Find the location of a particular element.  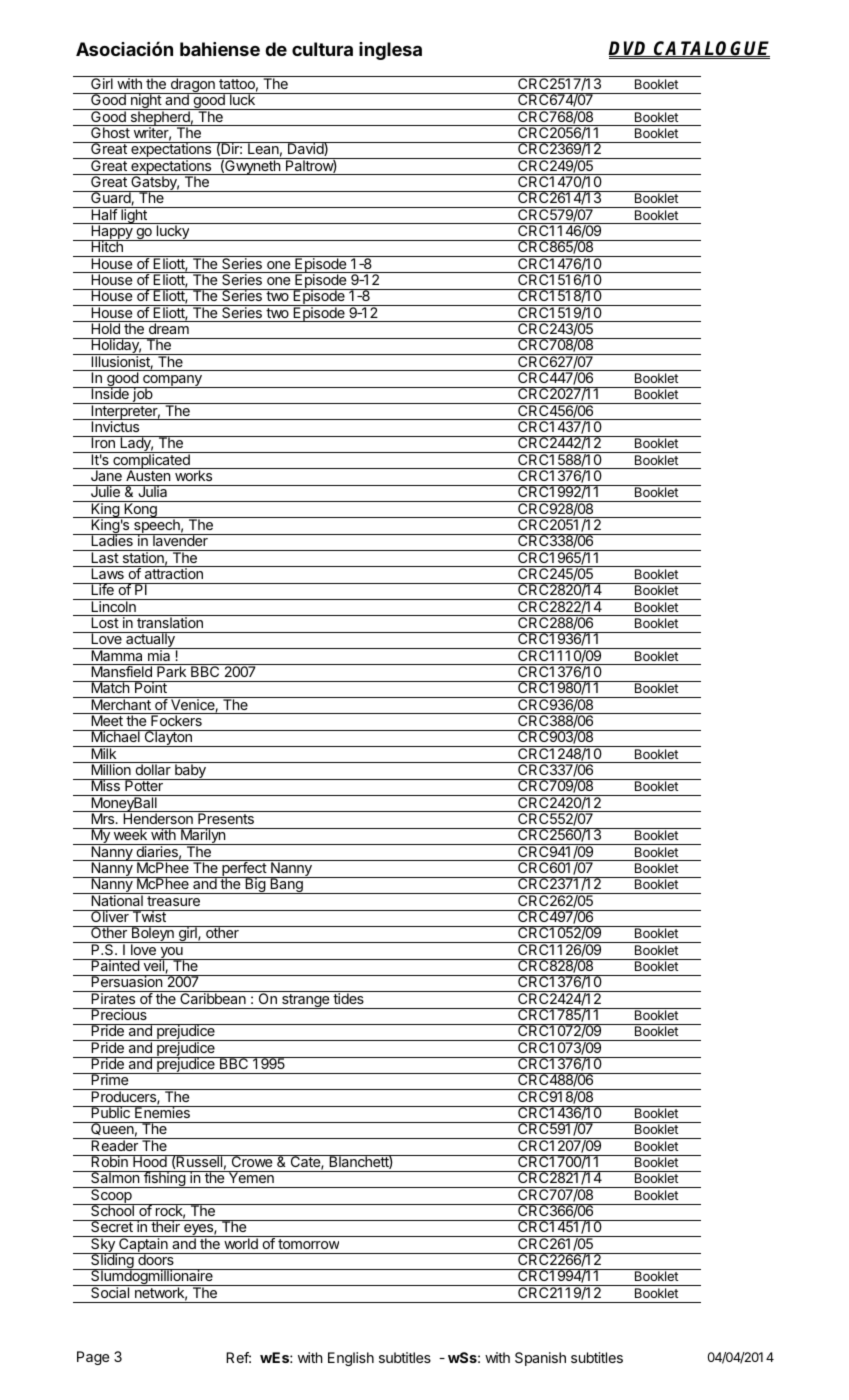

Spanish is located at coordinates (540, 1359).
